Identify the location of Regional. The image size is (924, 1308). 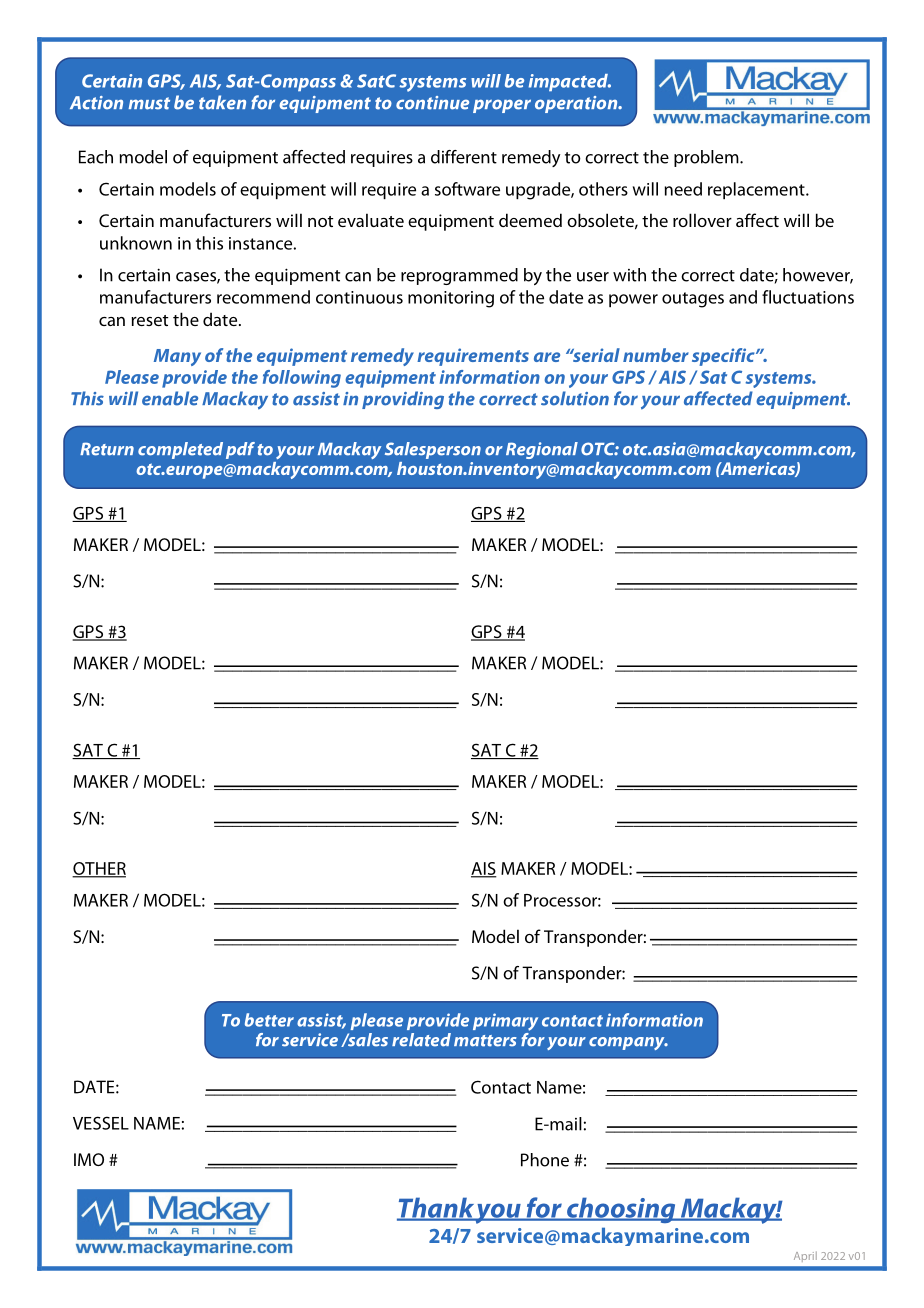
(542, 450).
